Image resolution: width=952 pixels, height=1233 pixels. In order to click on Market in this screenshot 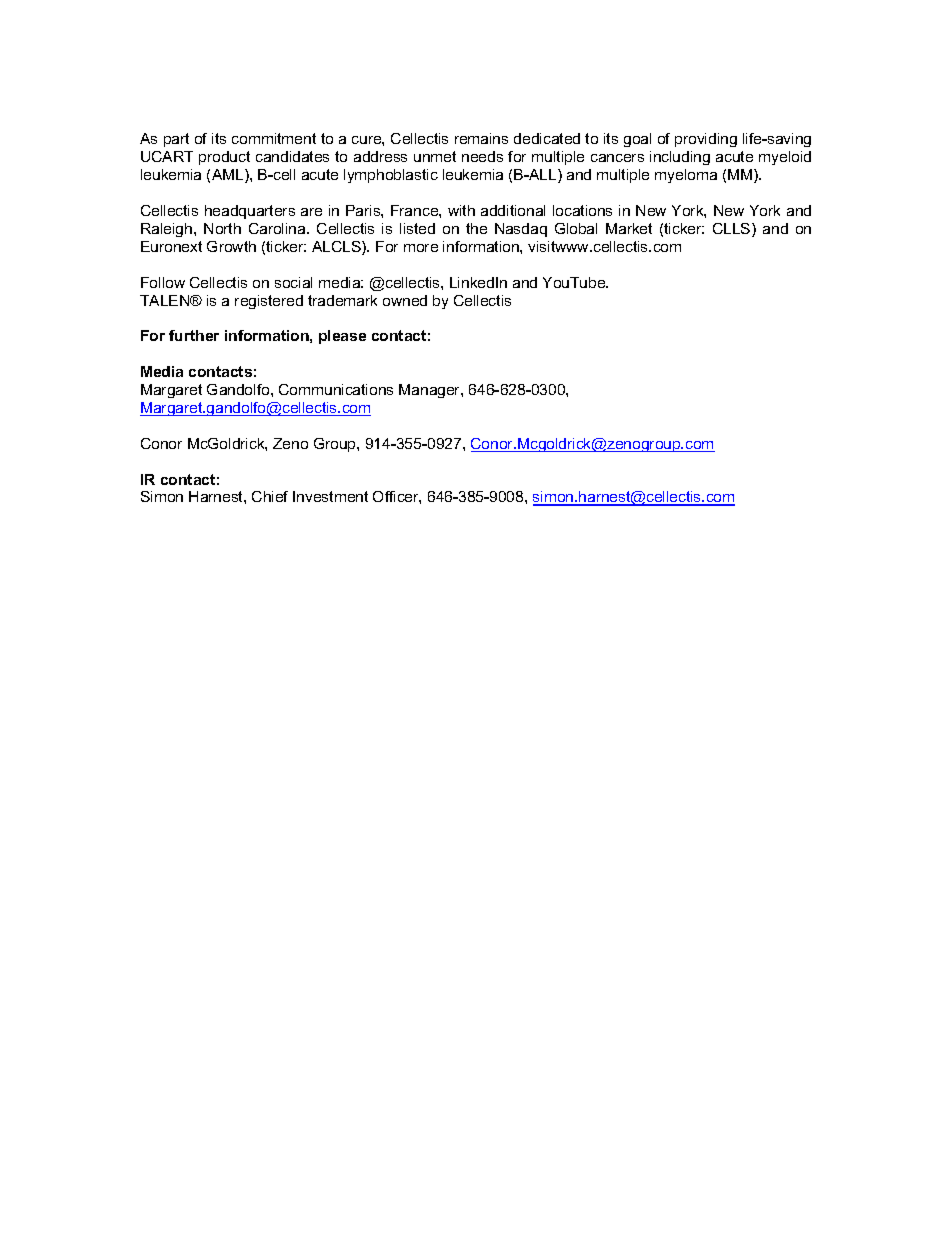, I will do `click(629, 228)`.
